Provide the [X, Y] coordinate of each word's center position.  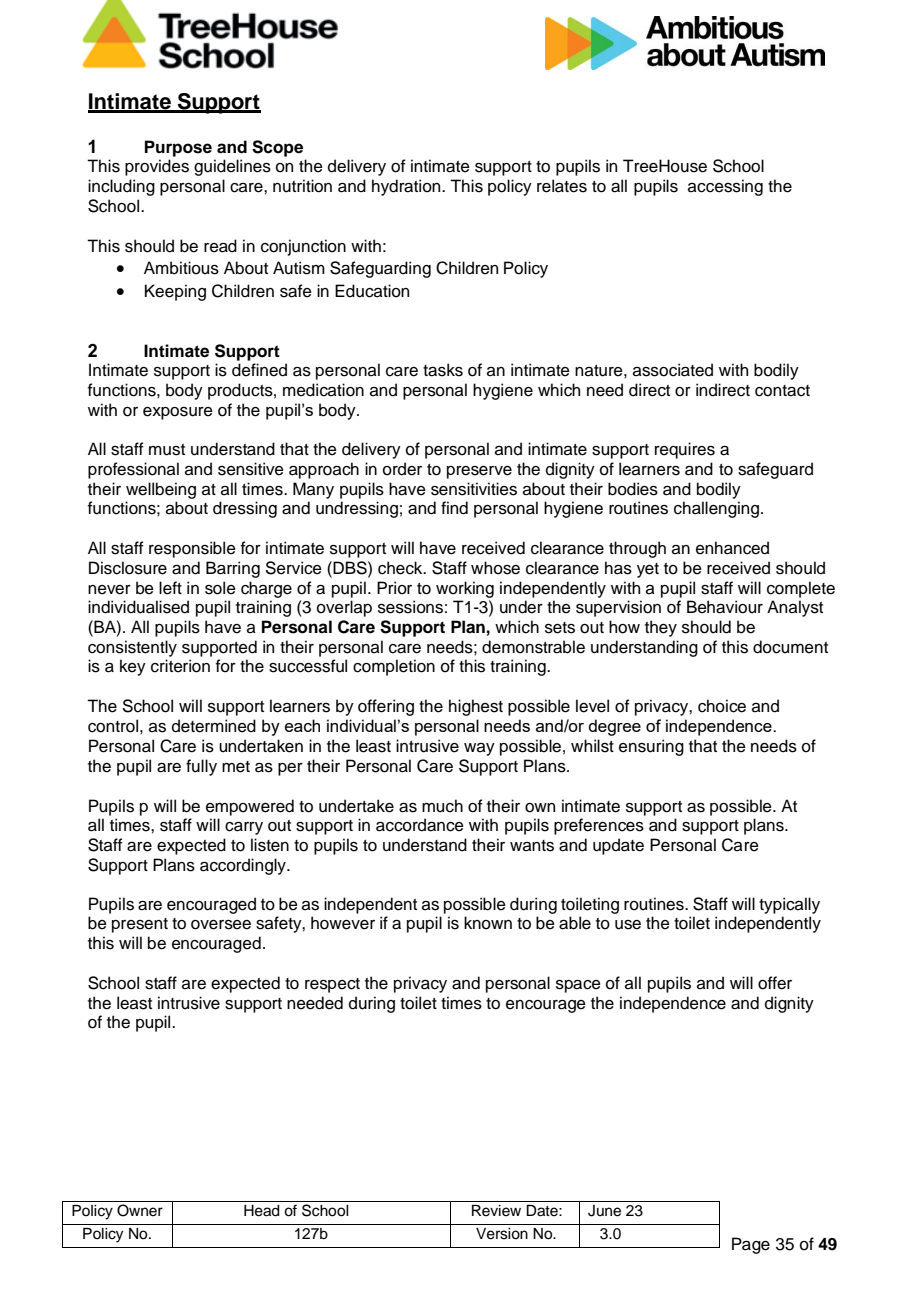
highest [476, 707]
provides [157, 167]
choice [722, 706]
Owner [140, 1210]
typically [789, 905]
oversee [221, 925]
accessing [725, 187]
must [167, 450]
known [488, 923]
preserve [479, 472]
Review [496, 1211]
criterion [180, 666]
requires [685, 450]
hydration [407, 187]
